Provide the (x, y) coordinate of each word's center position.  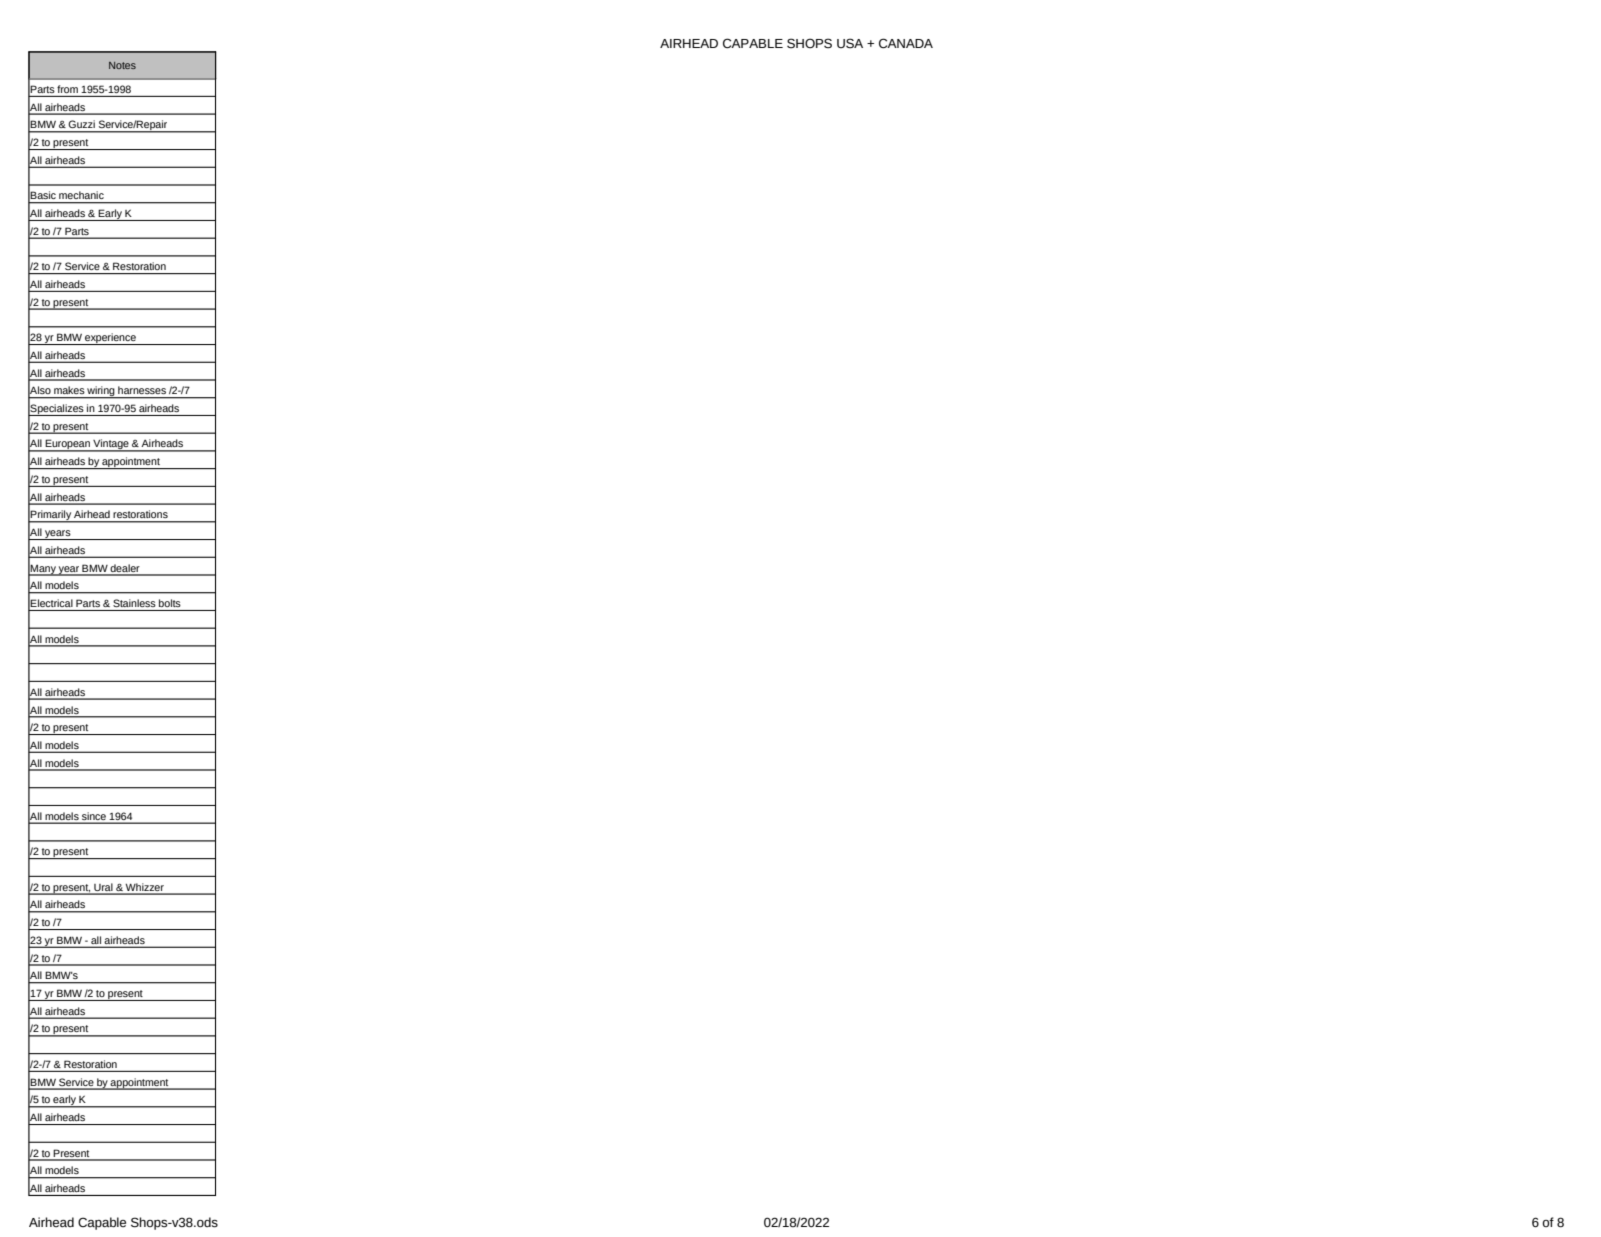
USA (850, 43)
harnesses (142, 390)
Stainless (134, 603)
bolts (170, 603)
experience (110, 339)
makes (69, 390)
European (67, 445)
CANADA (906, 43)
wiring (101, 392)
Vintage (111, 445)
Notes (122, 65)
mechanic (81, 195)
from (67, 89)
